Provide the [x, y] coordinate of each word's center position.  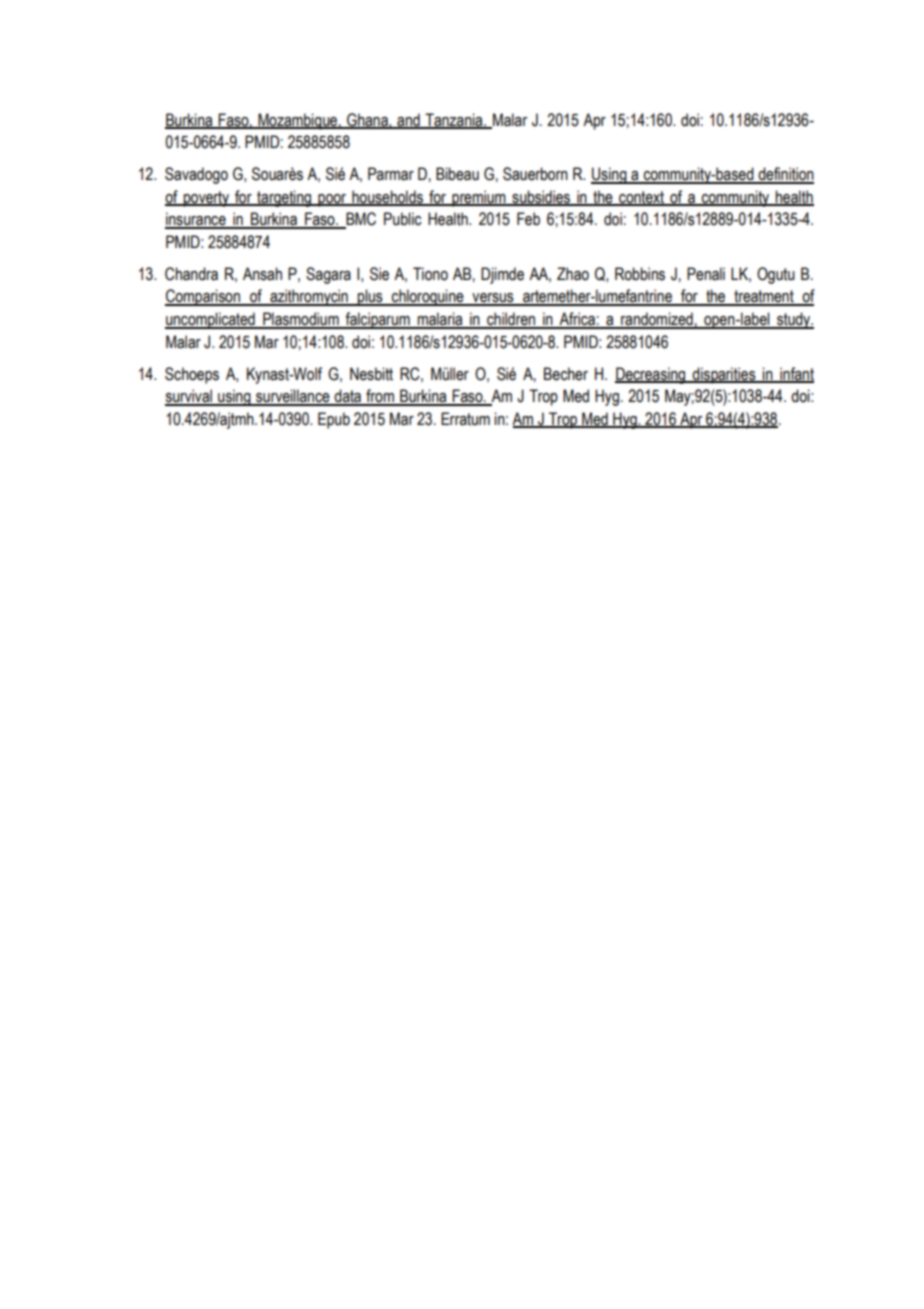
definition [785, 175]
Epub [334, 420]
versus [493, 299]
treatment [764, 297]
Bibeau [457, 174]
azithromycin [309, 297]
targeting [284, 198]
